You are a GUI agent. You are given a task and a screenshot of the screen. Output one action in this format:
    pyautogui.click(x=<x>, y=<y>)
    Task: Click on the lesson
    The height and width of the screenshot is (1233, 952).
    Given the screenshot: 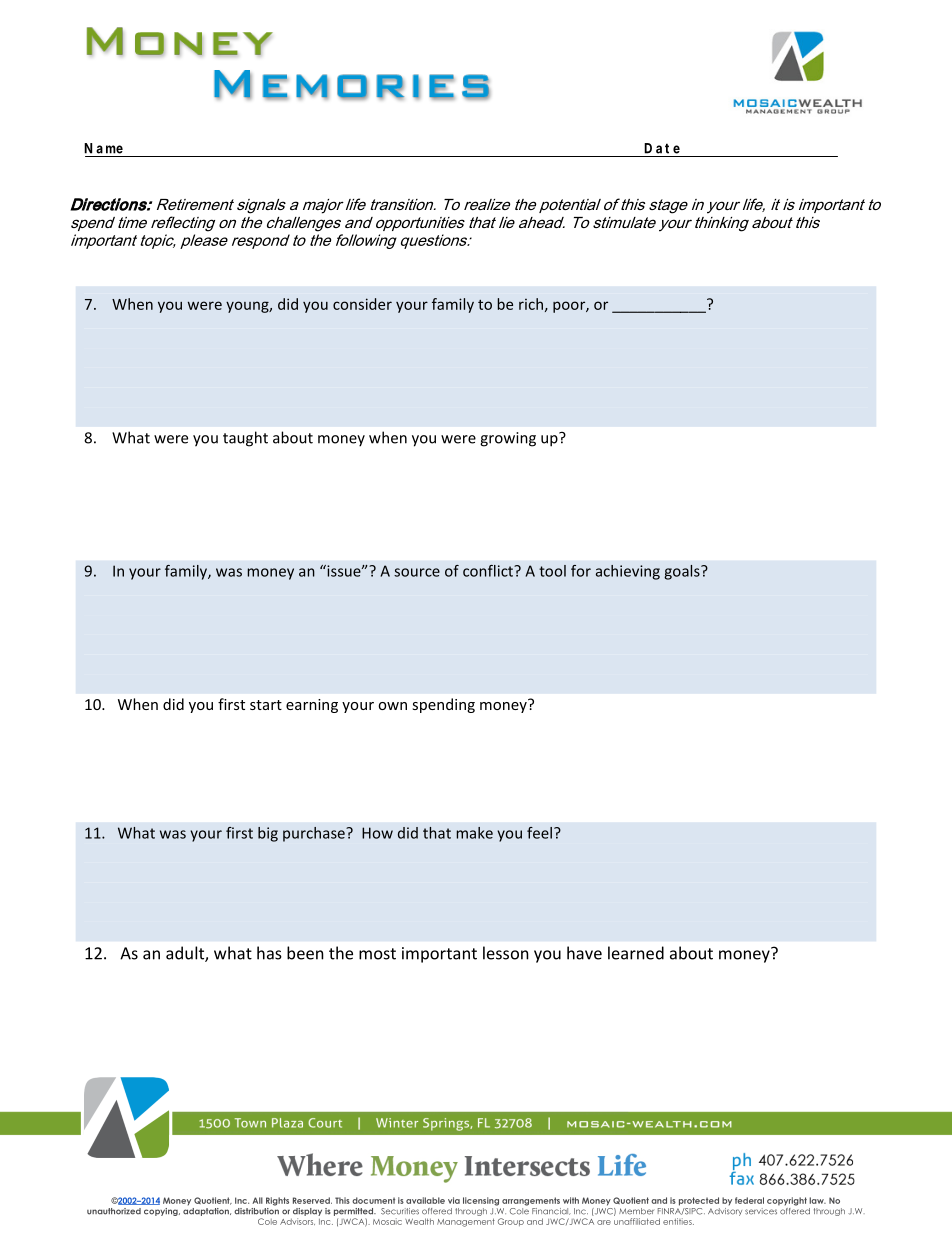 What is the action you would take?
    pyautogui.click(x=506, y=953)
